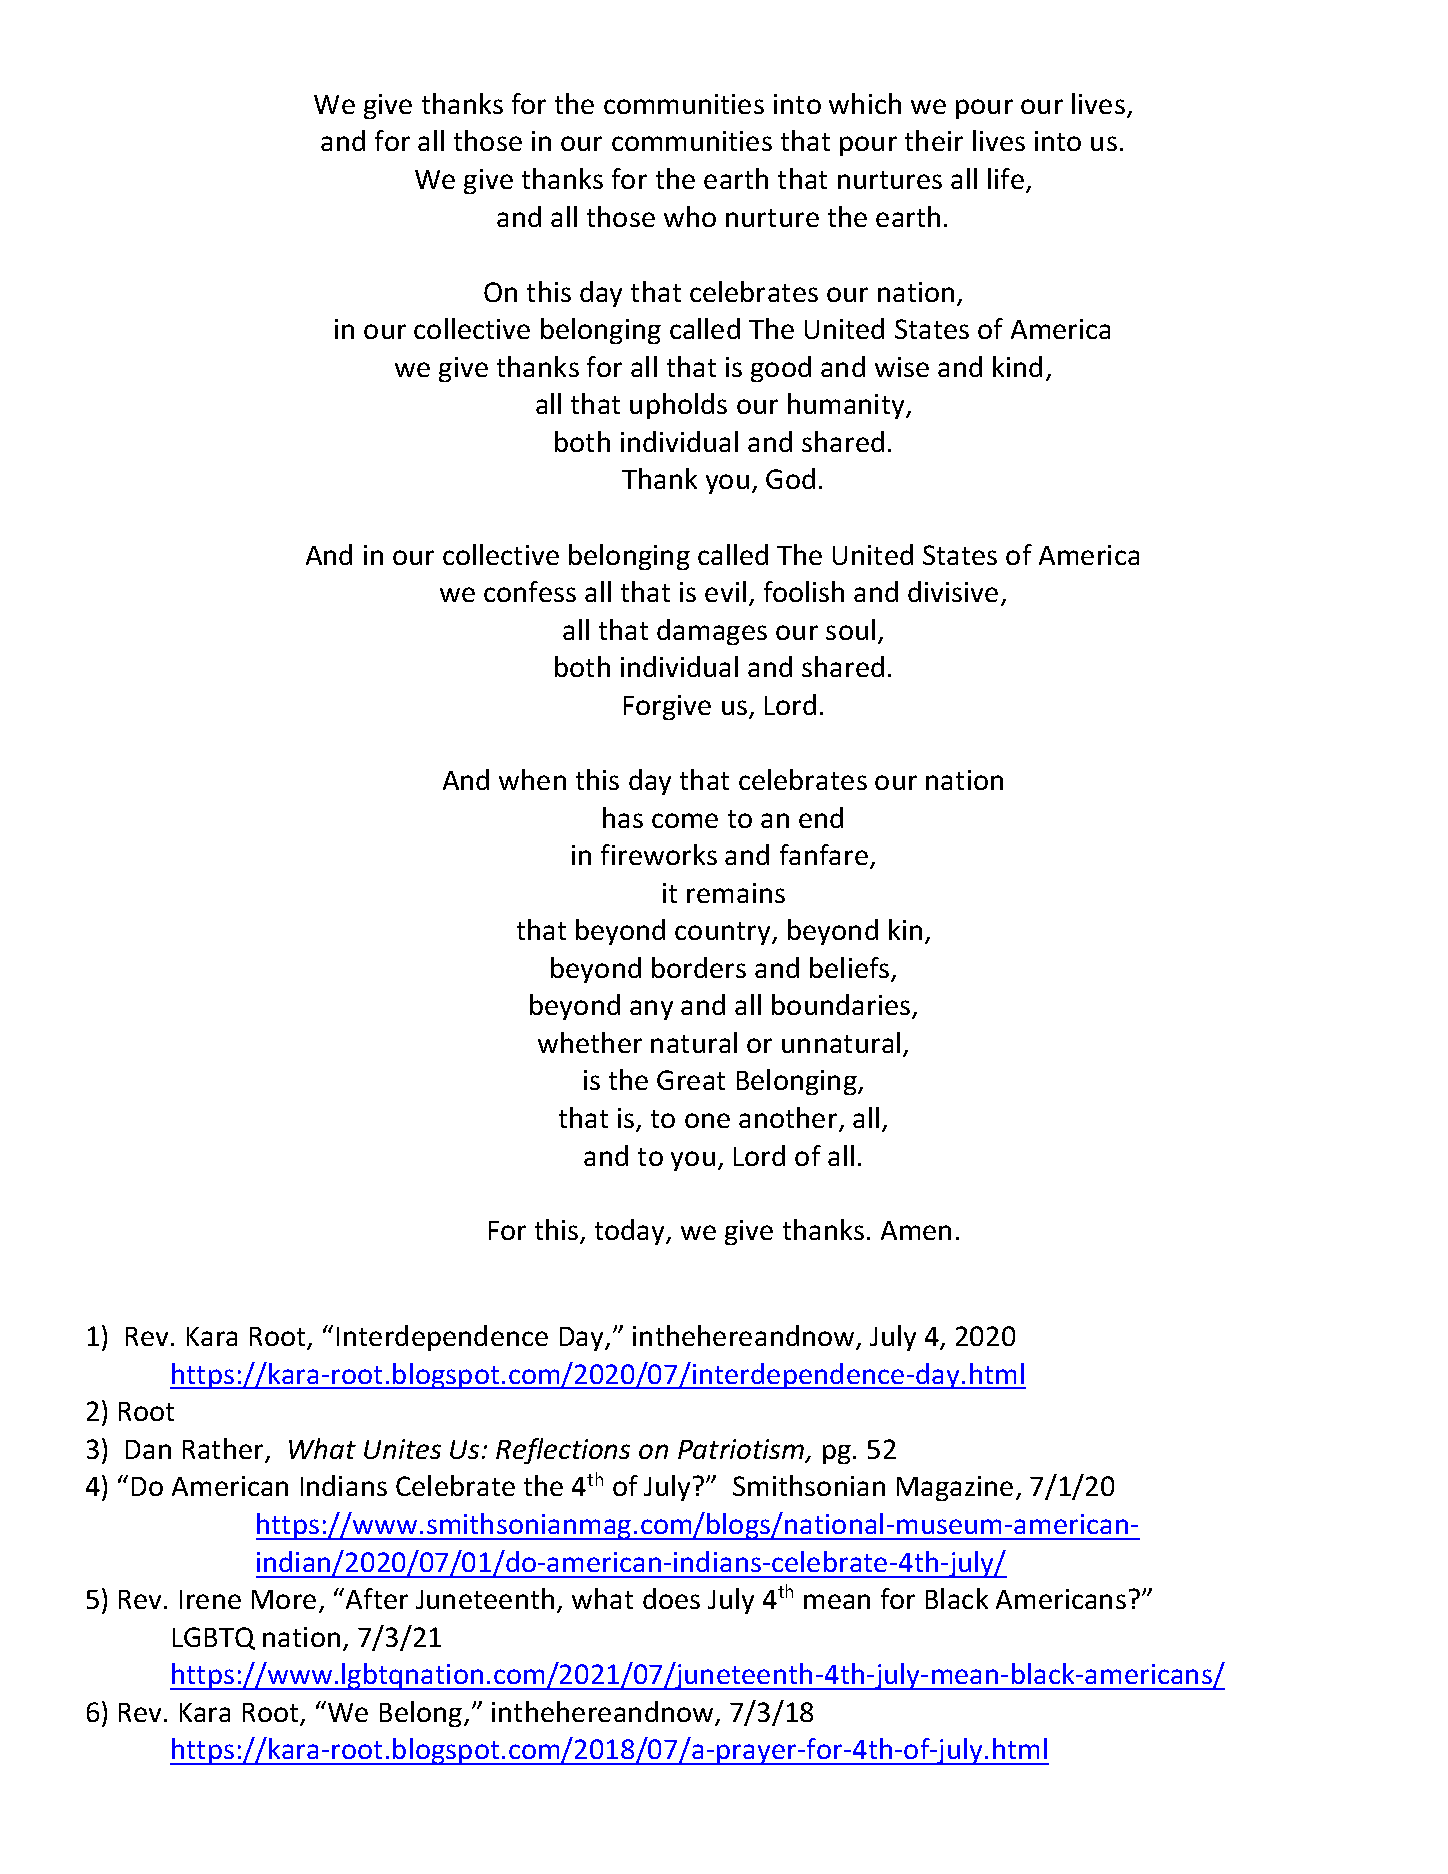  What do you see at coordinates (530, 591) in the page?
I see `confess` at bounding box center [530, 591].
